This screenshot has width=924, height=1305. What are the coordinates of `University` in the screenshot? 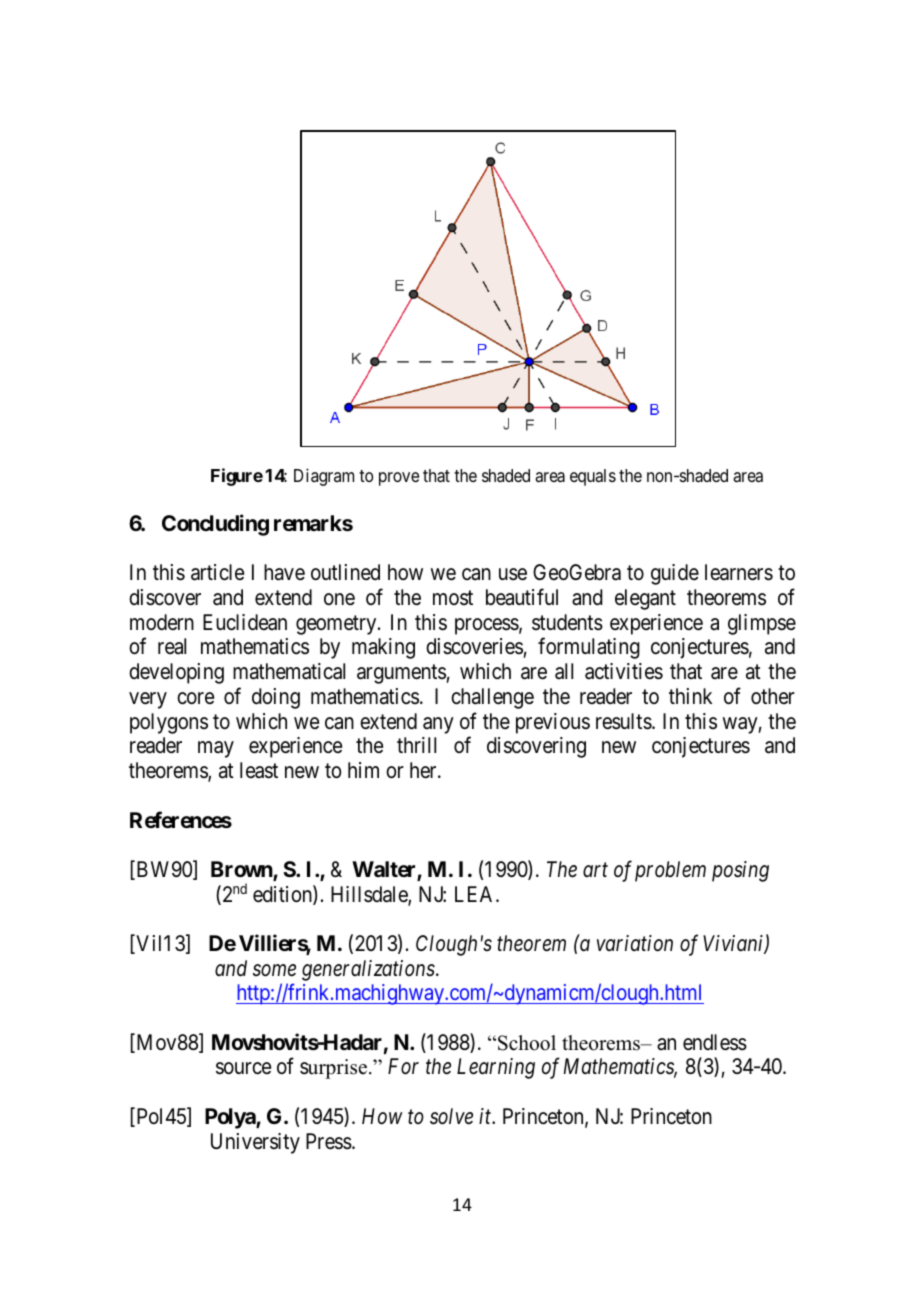 It's located at (255, 1143).
